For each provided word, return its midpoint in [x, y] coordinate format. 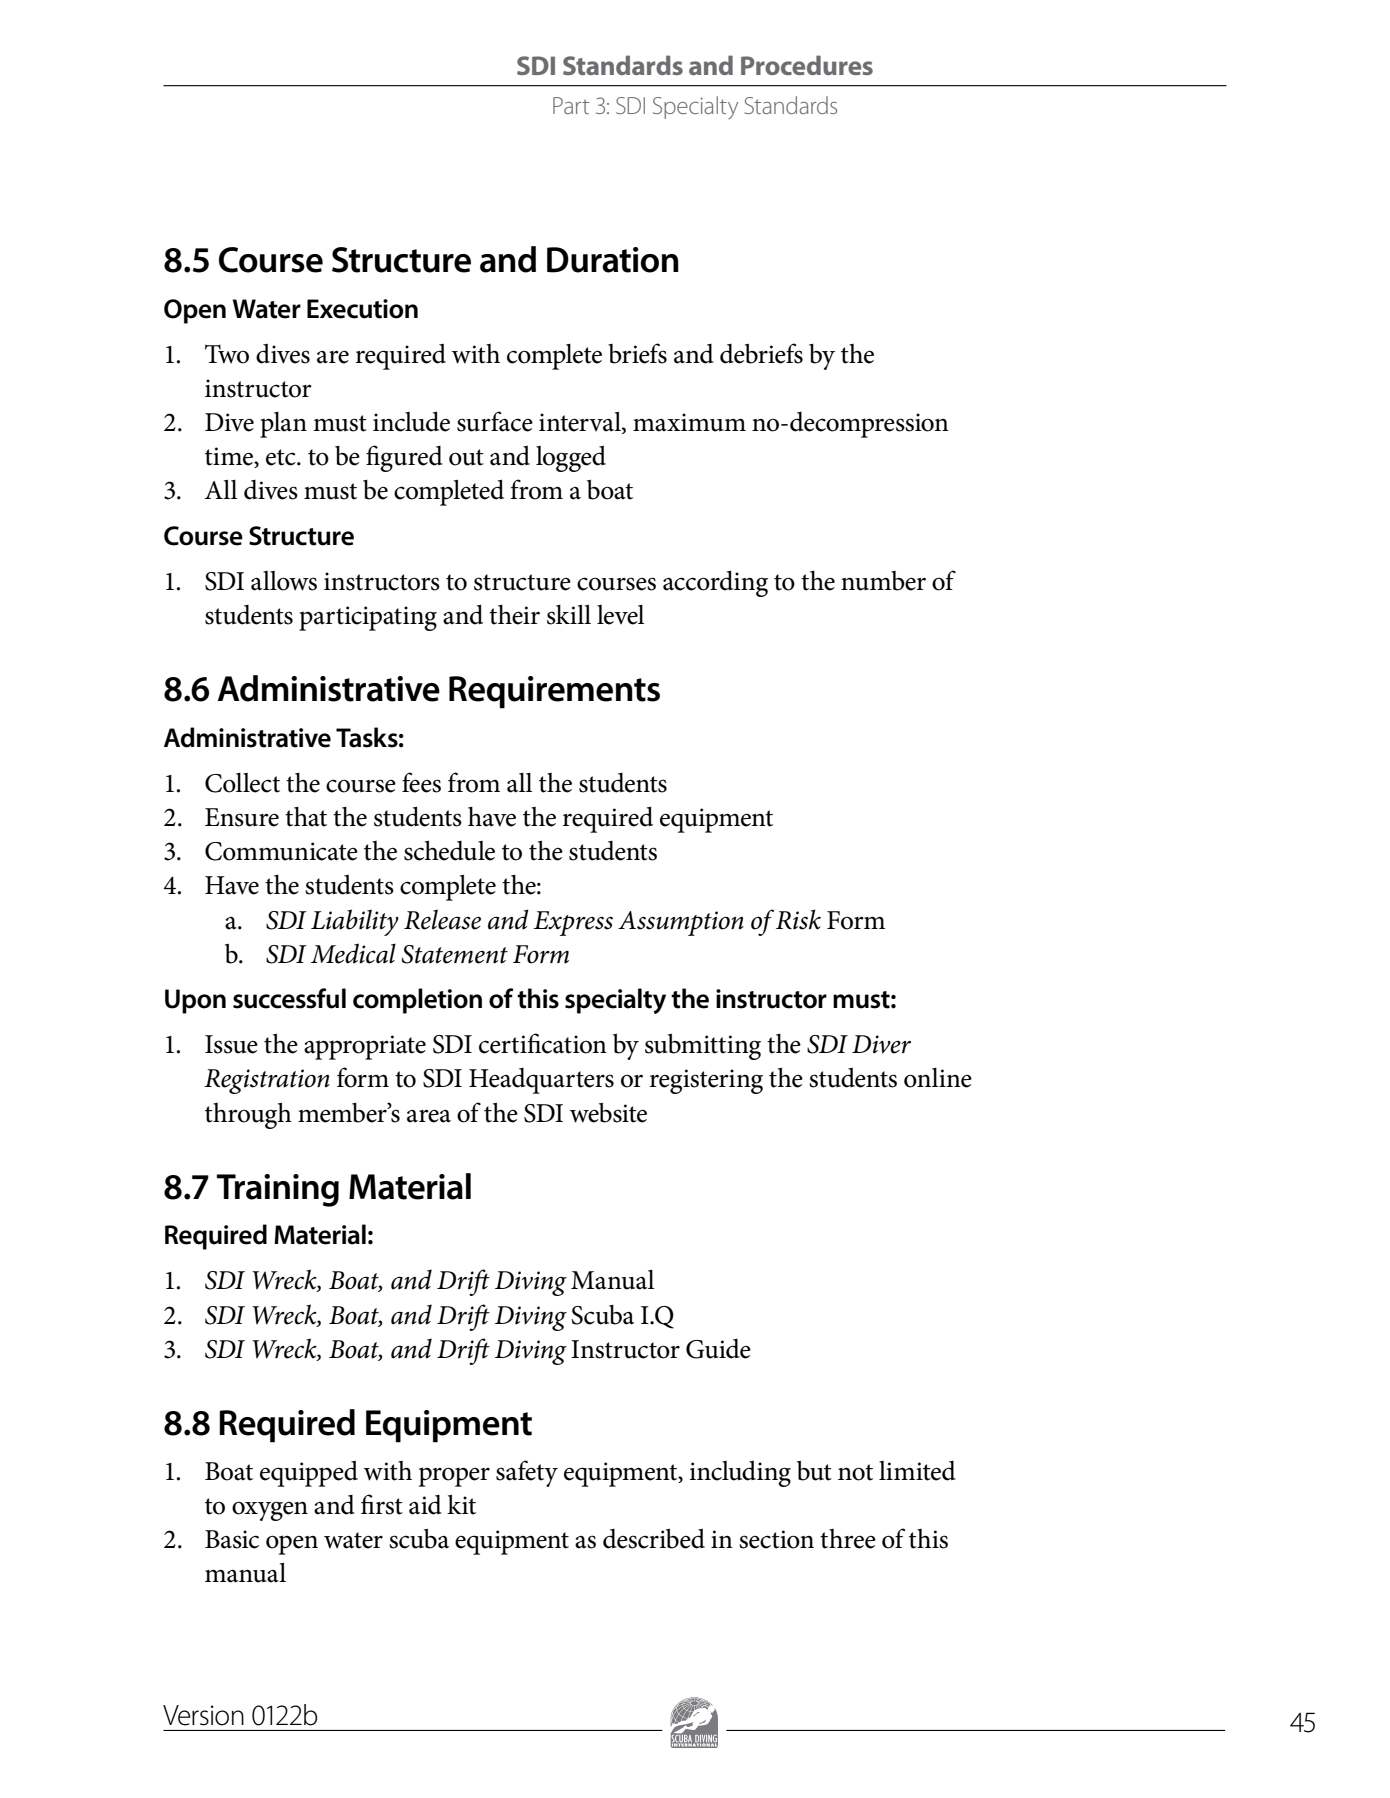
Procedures [807, 65]
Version [203, 1715]
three [848, 1539]
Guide [718, 1349]
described [654, 1538]
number [883, 581]
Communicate [281, 851]
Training [278, 1190]
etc [282, 457]
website [608, 1112]
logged [571, 458]
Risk [798, 919]
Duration [613, 260]
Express [573, 923]
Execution [362, 309]
